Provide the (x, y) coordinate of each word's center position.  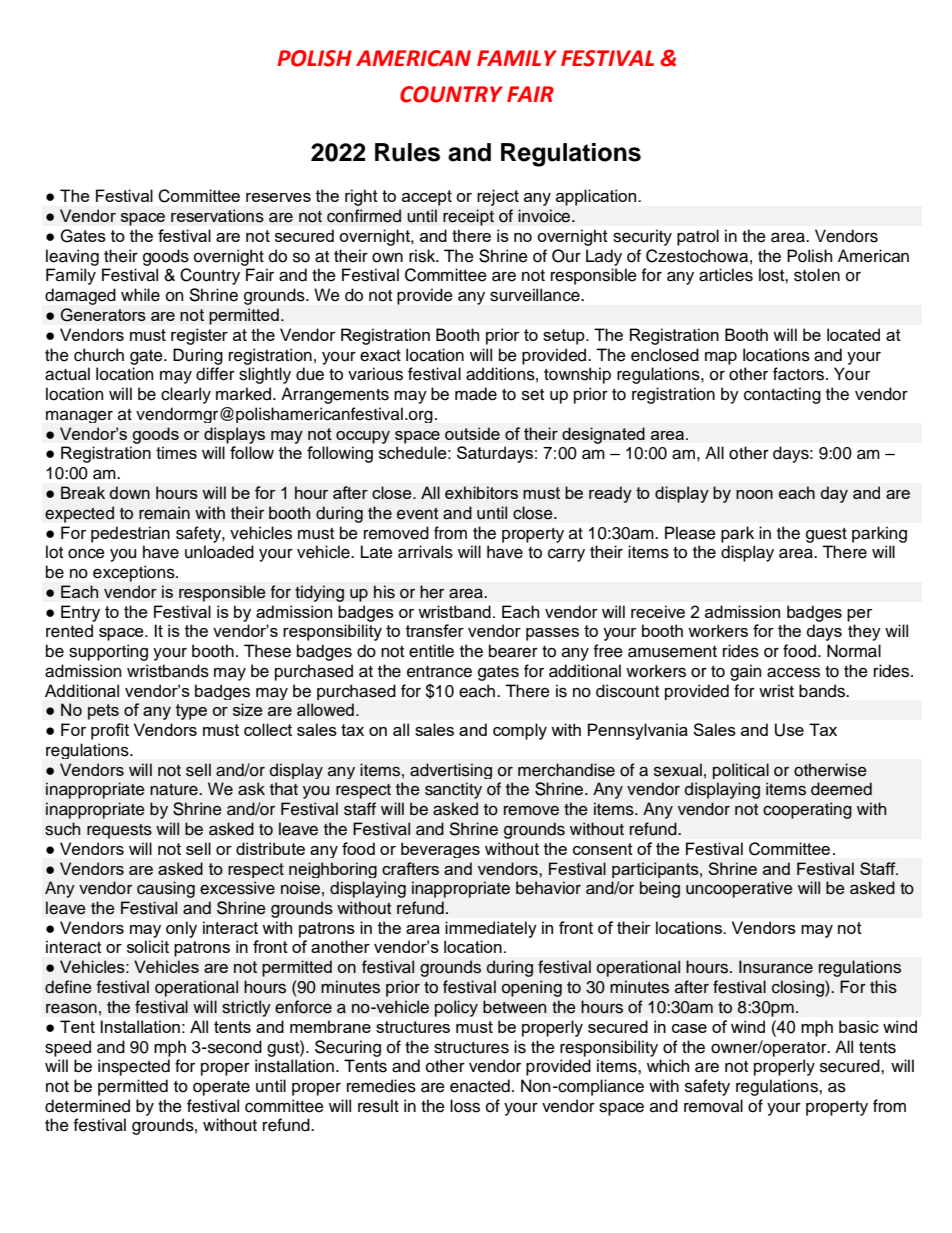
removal (713, 1106)
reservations (217, 216)
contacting (782, 395)
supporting (108, 652)
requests (119, 831)
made (476, 394)
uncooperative (739, 889)
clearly (186, 395)
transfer (435, 630)
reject (498, 197)
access (793, 672)
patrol (698, 237)
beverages (440, 850)
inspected (134, 1067)
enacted (480, 1086)
